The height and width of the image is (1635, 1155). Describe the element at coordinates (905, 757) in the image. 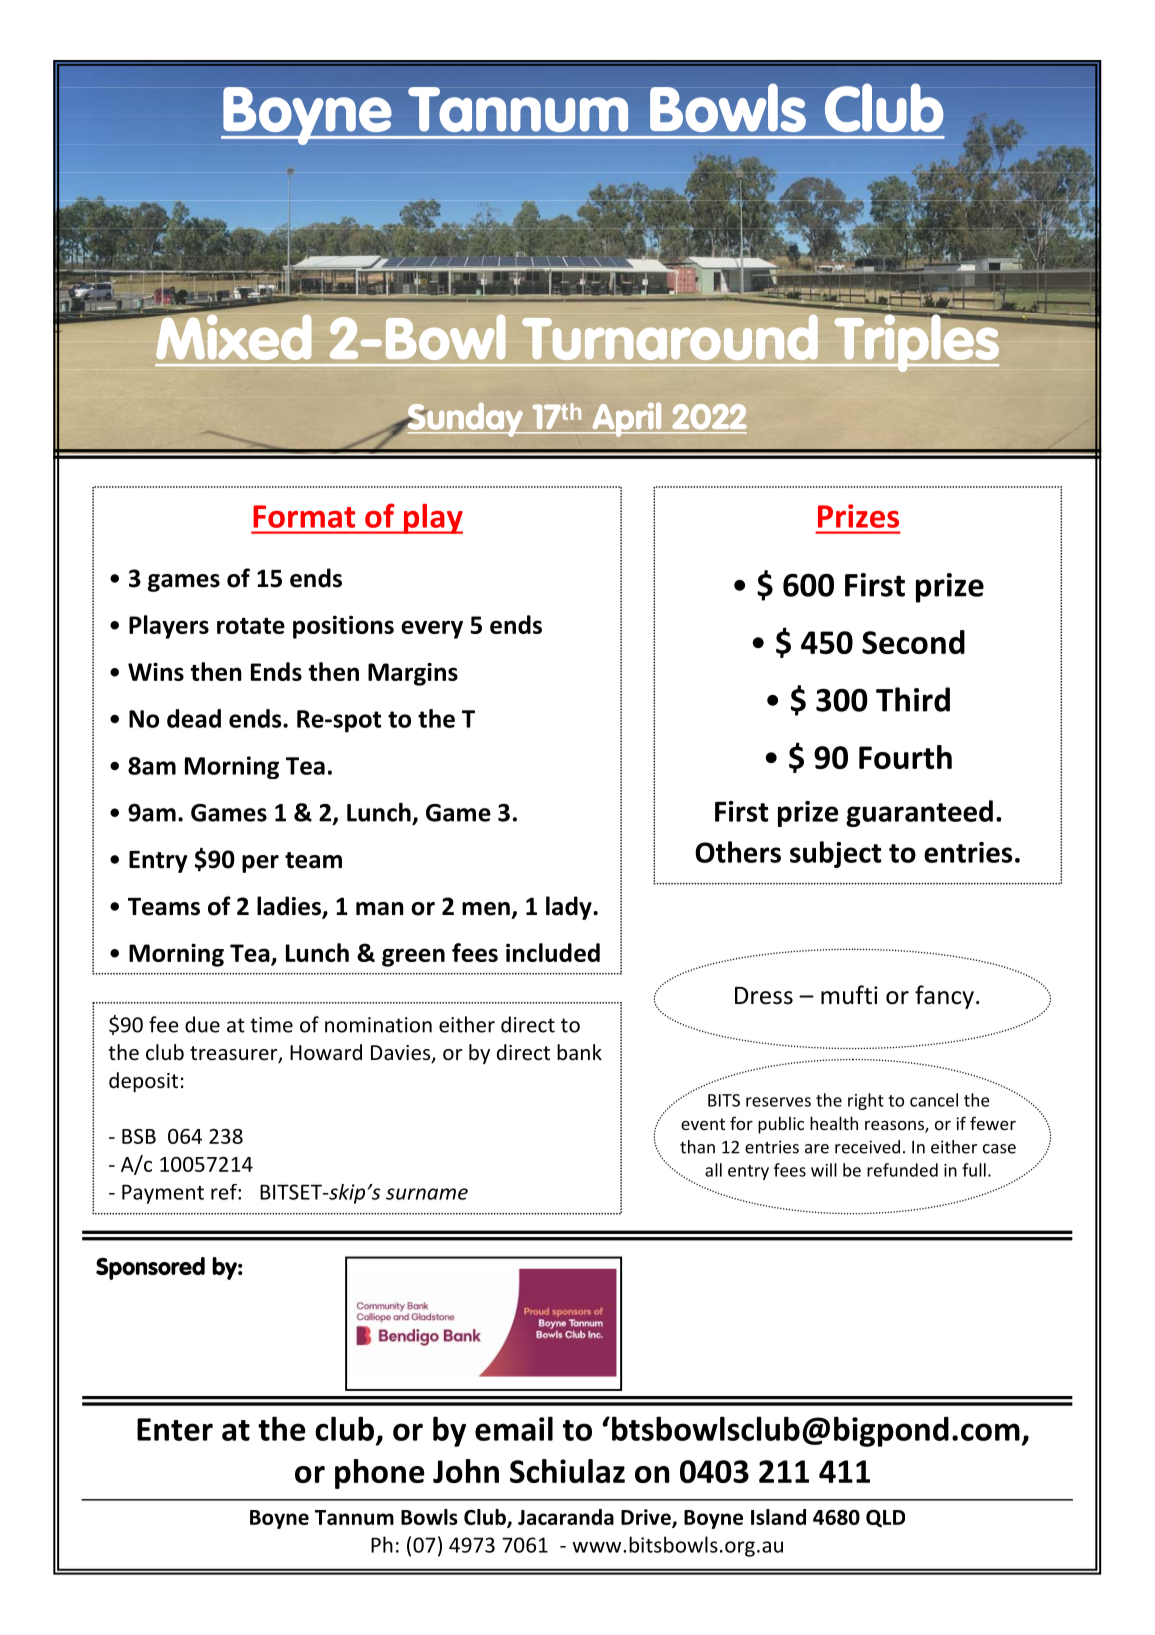

I see `Fourth` at that location.
